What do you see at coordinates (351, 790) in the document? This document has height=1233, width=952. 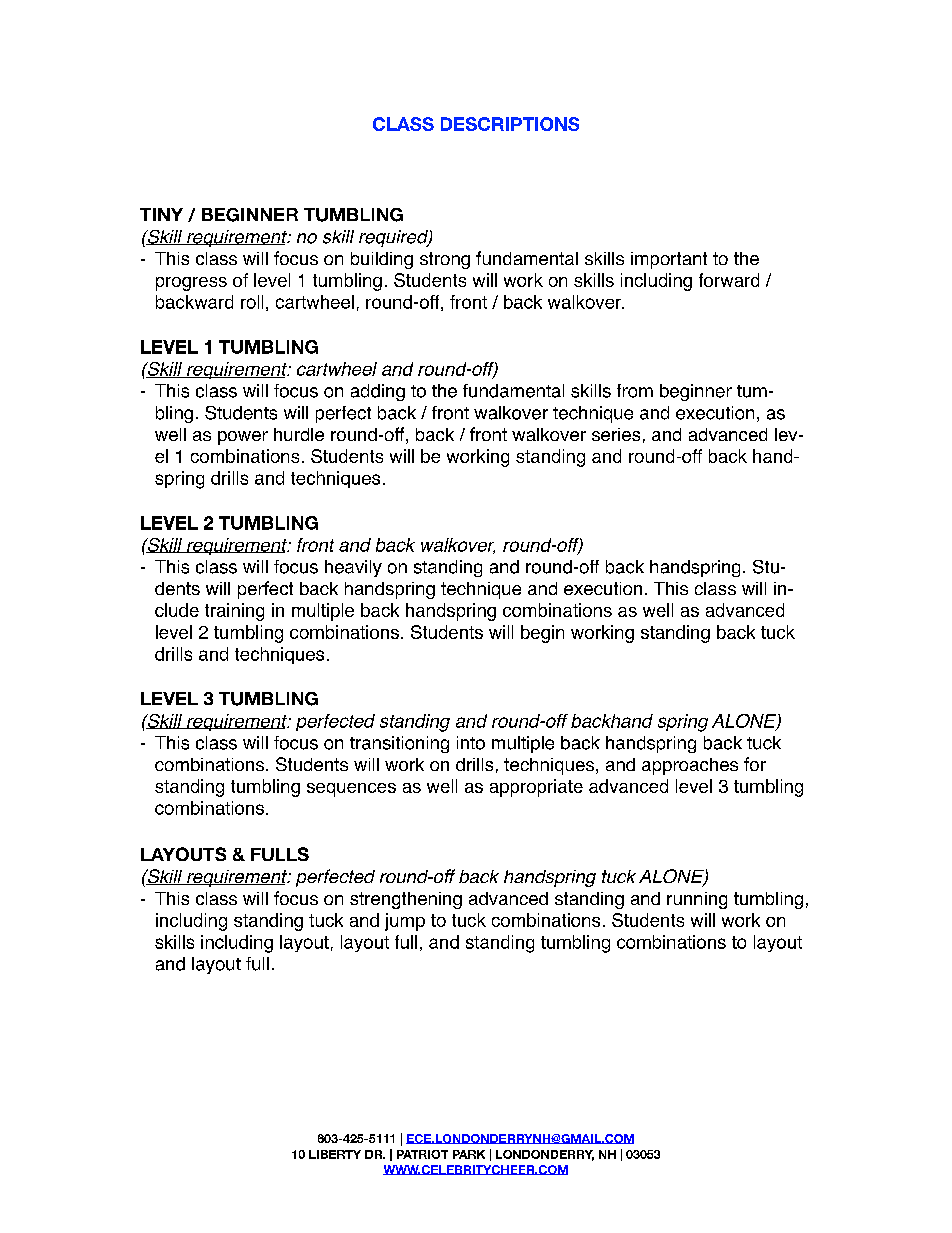 I see `sequences` at bounding box center [351, 790].
